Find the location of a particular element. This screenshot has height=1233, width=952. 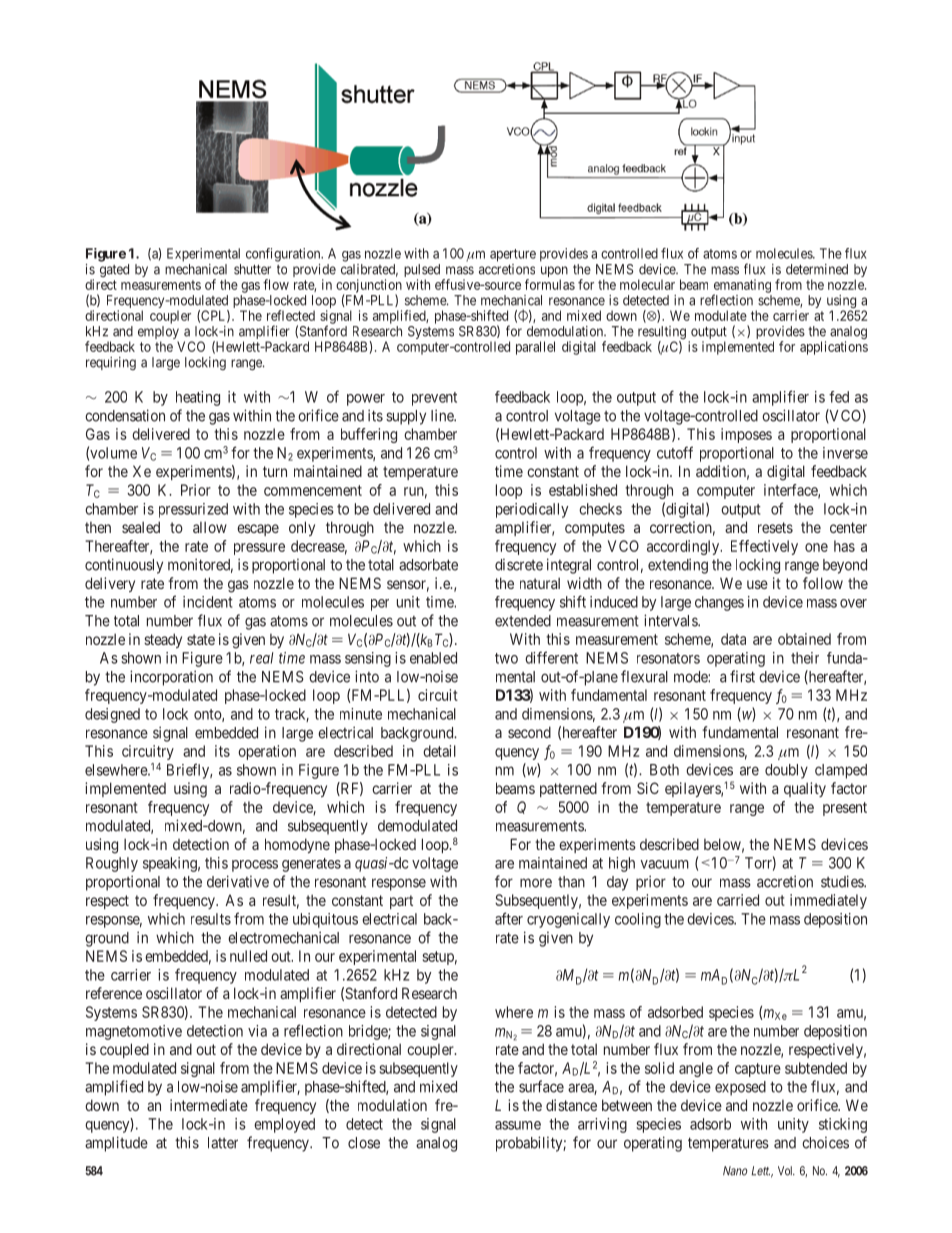

assume is located at coordinates (518, 1125).
